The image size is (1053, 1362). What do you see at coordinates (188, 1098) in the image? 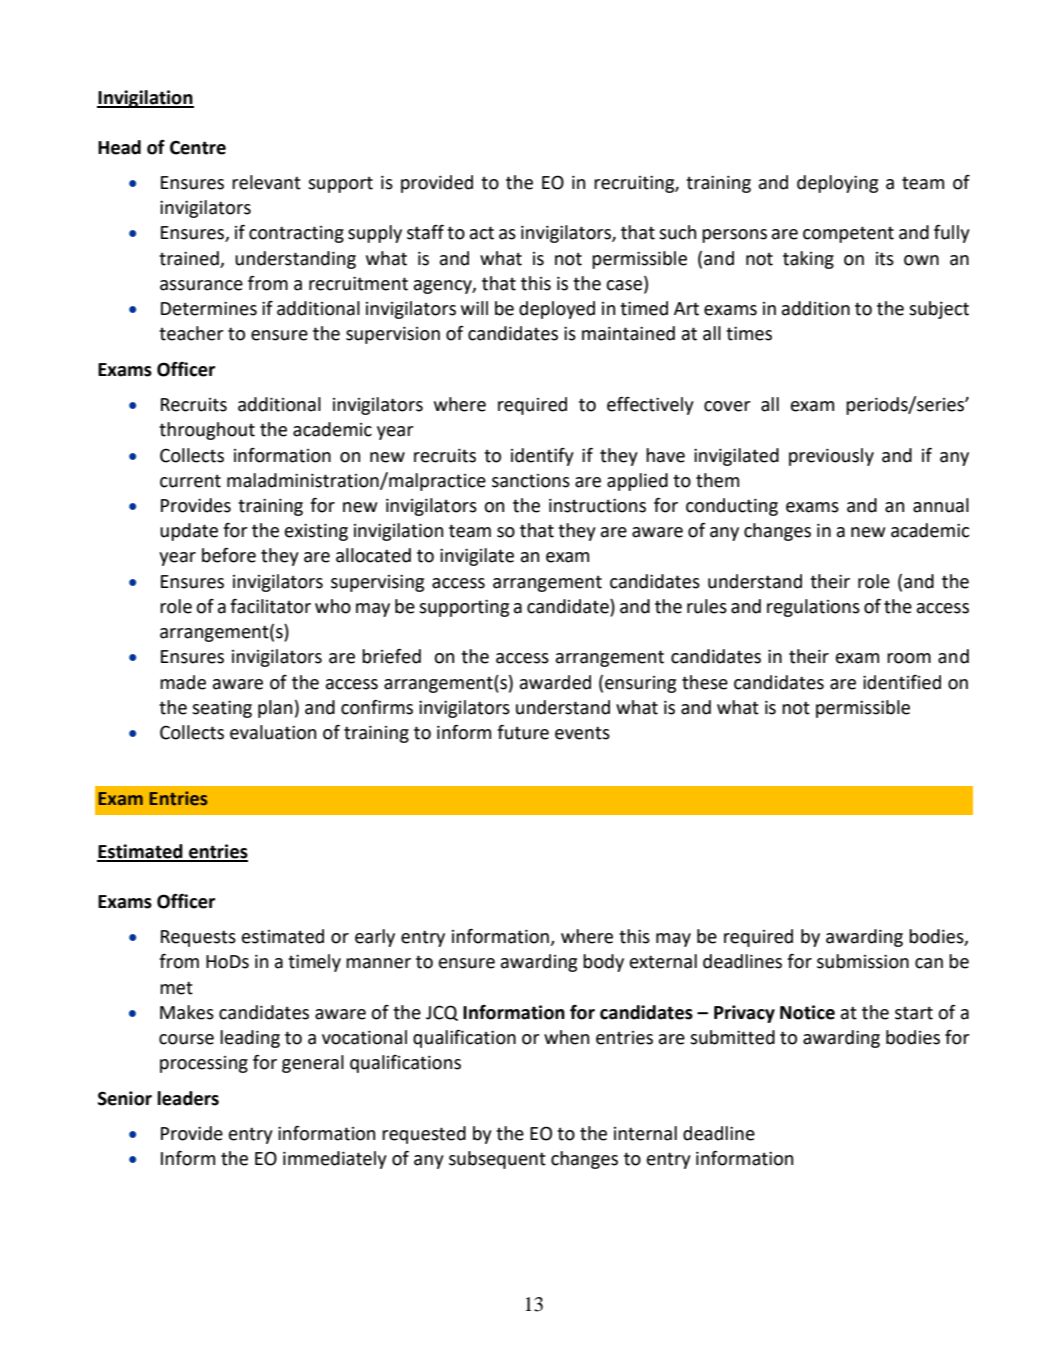
I see `leaders` at bounding box center [188, 1098].
